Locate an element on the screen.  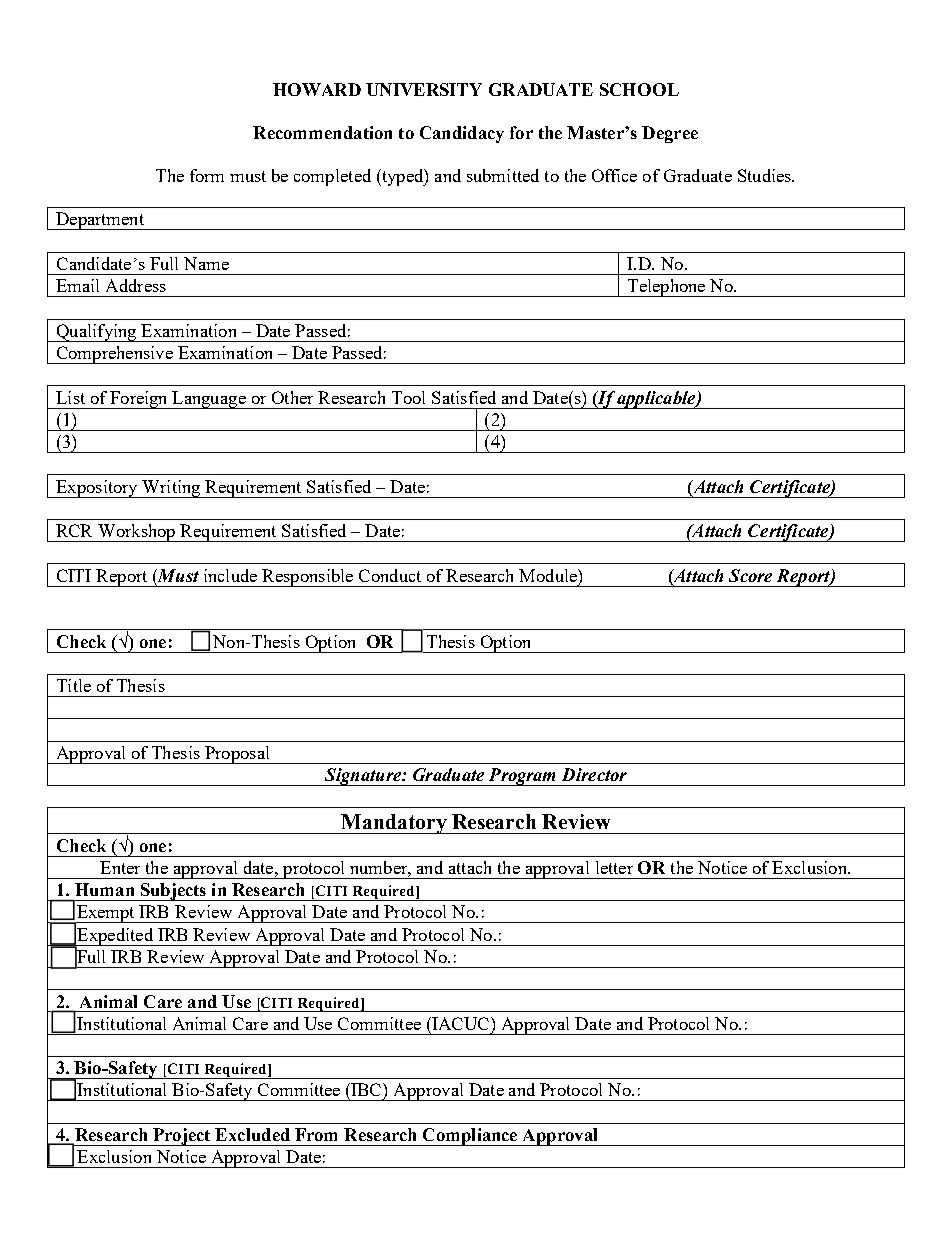
UNIVERSITY is located at coordinates (424, 89).
